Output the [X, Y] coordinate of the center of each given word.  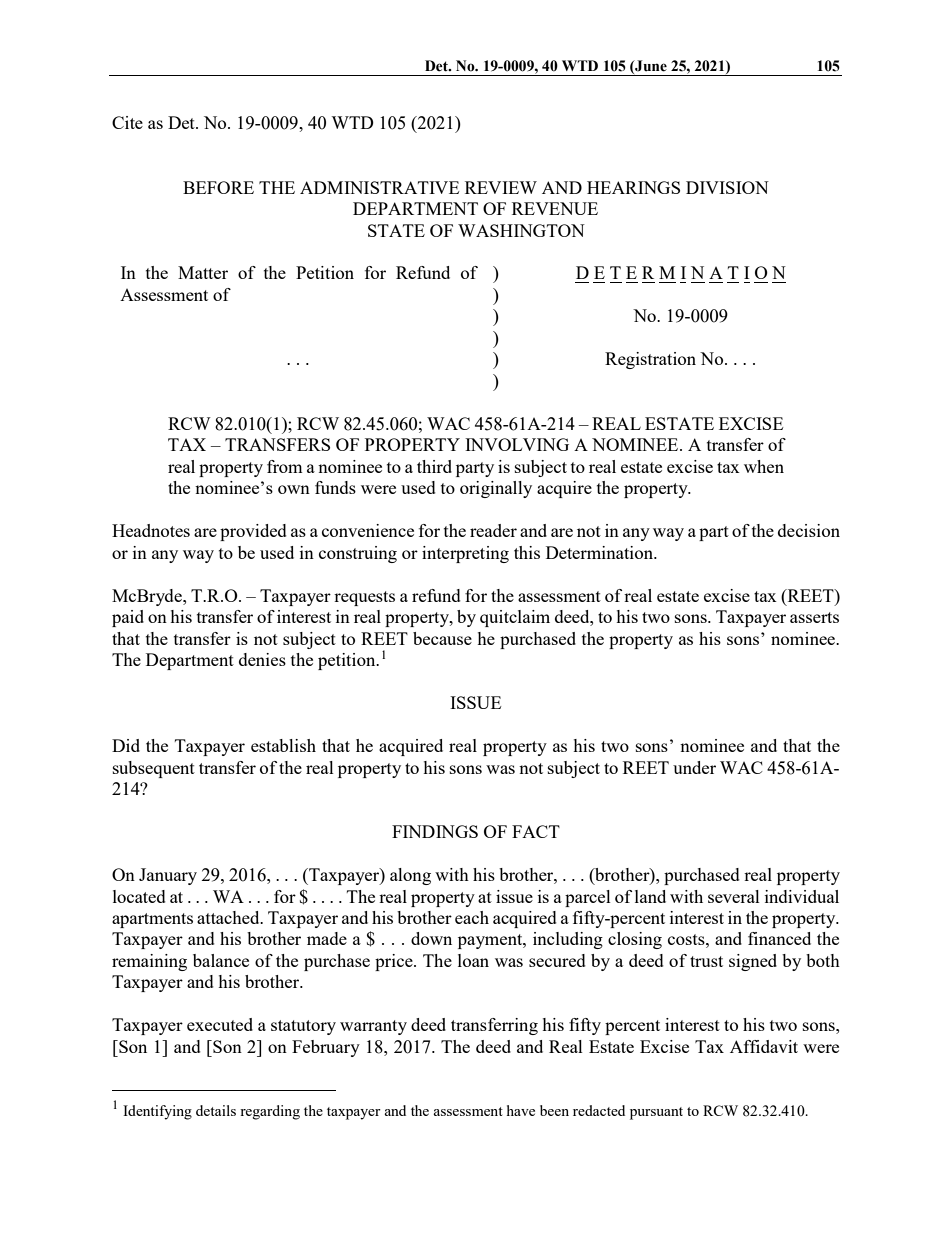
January [168, 876]
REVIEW [501, 187]
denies [262, 659]
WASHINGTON [521, 230]
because [442, 638]
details [216, 1110]
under [694, 767]
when [764, 466]
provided [253, 532]
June [650, 66]
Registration [650, 360]
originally [496, 489]
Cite [127, 122]
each [472, 917]
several [734, 896]
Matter [203, 272]
